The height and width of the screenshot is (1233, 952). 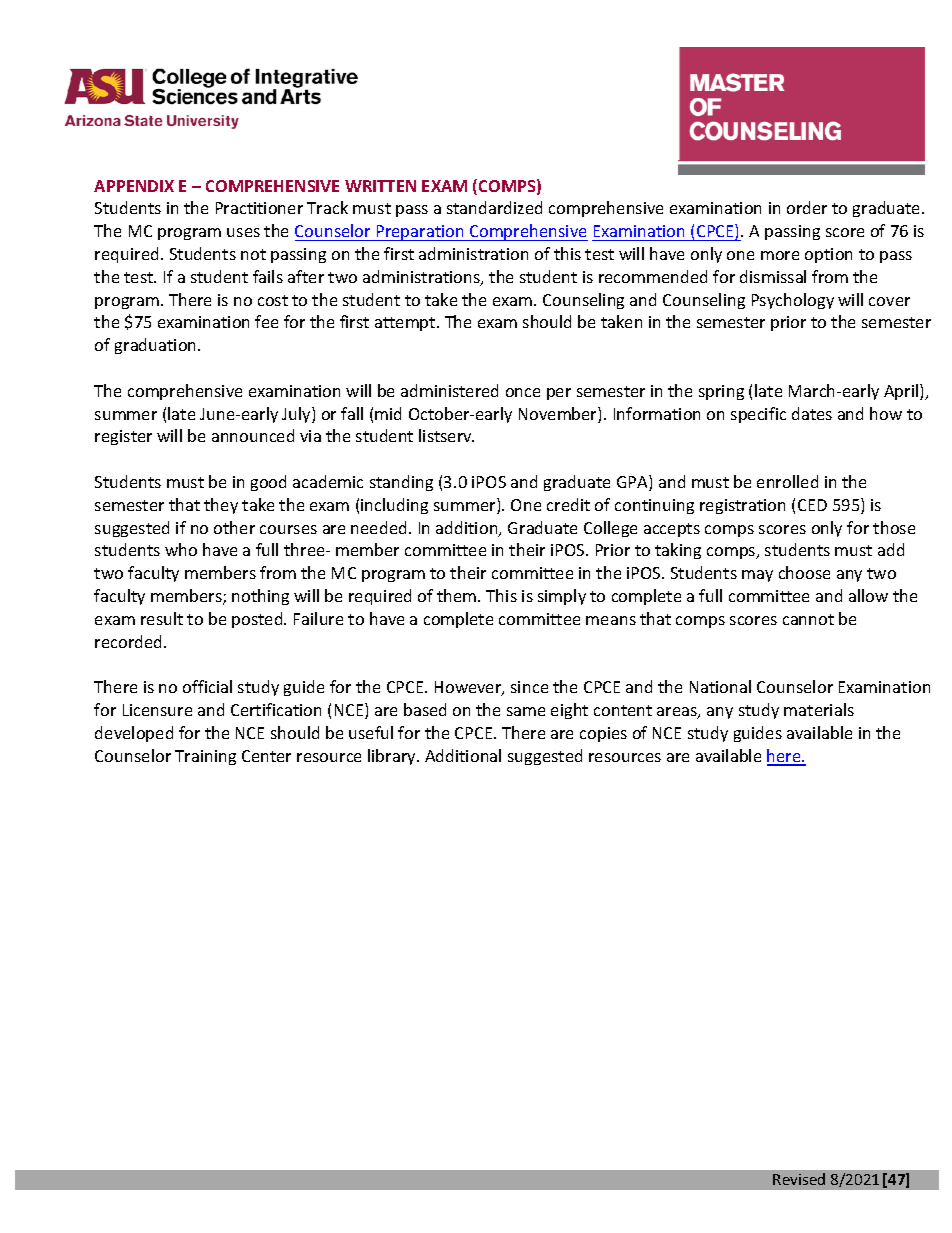 What do you see at coordinates (678, 713) in the screenshot?
I see `areas` at bounding box center [678, 713].
